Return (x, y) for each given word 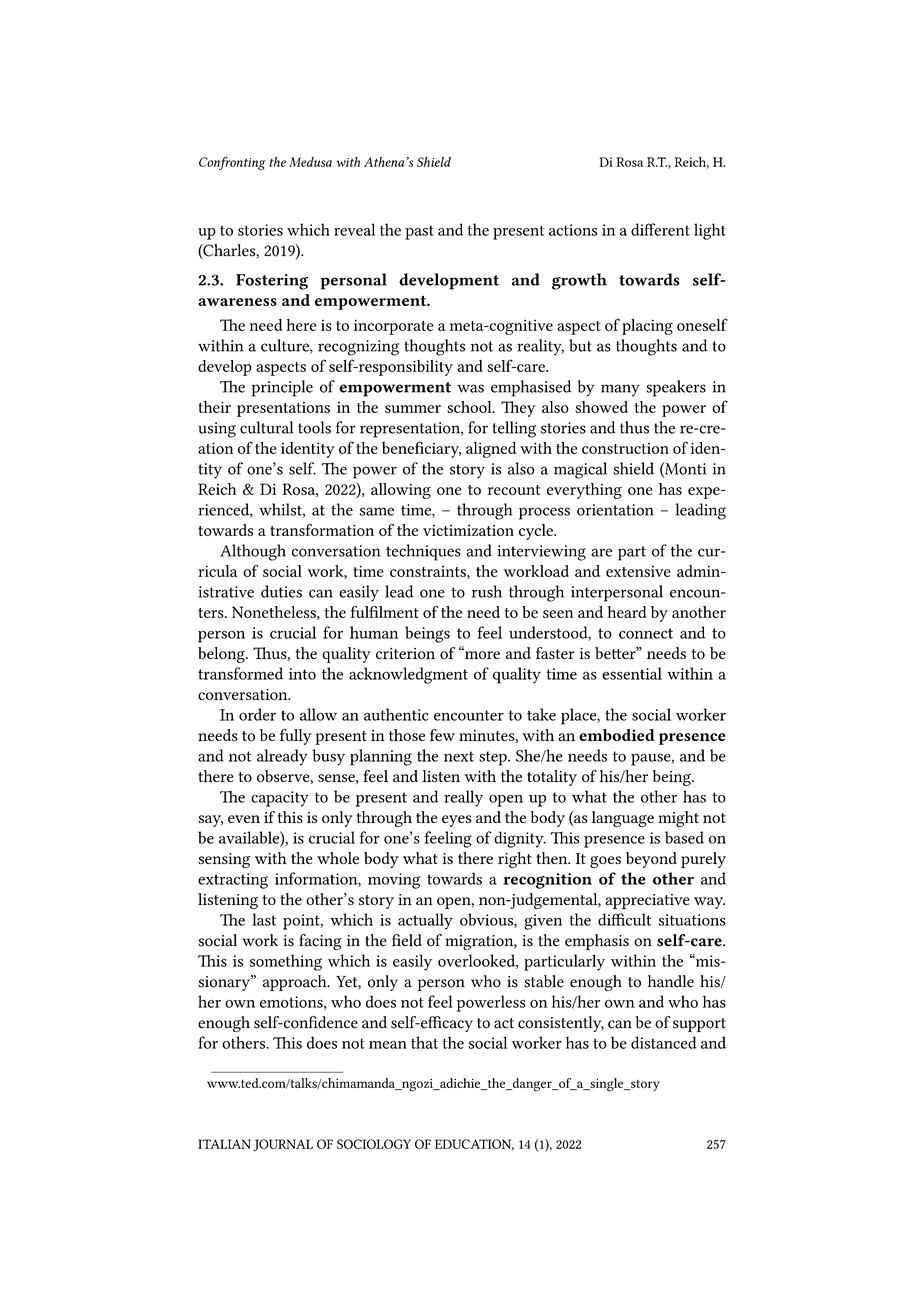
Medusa (310, 162)
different (660, 229)
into (302, 674)
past (419, 232)
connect (646, 633)
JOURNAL (283, 1145)
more (481, 654)
